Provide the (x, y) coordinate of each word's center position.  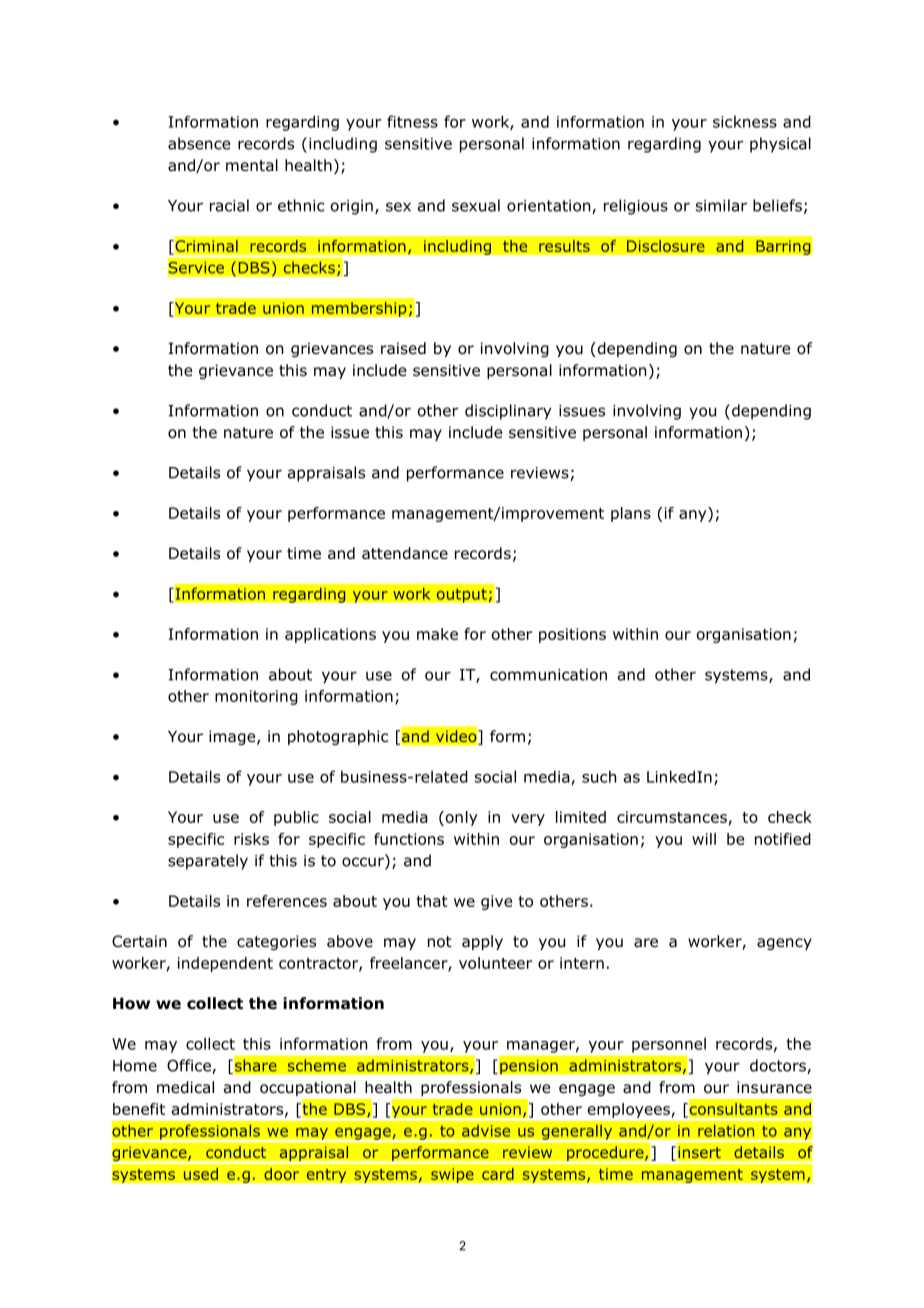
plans (631, 514)
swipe (452, 1175)
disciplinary (508, 412)
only (460, 818)
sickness (745, 121)
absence (199, 143)
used (201, 1174)
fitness (412, 121)
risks (251, 839)
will (704, 839)
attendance (405, 553)
